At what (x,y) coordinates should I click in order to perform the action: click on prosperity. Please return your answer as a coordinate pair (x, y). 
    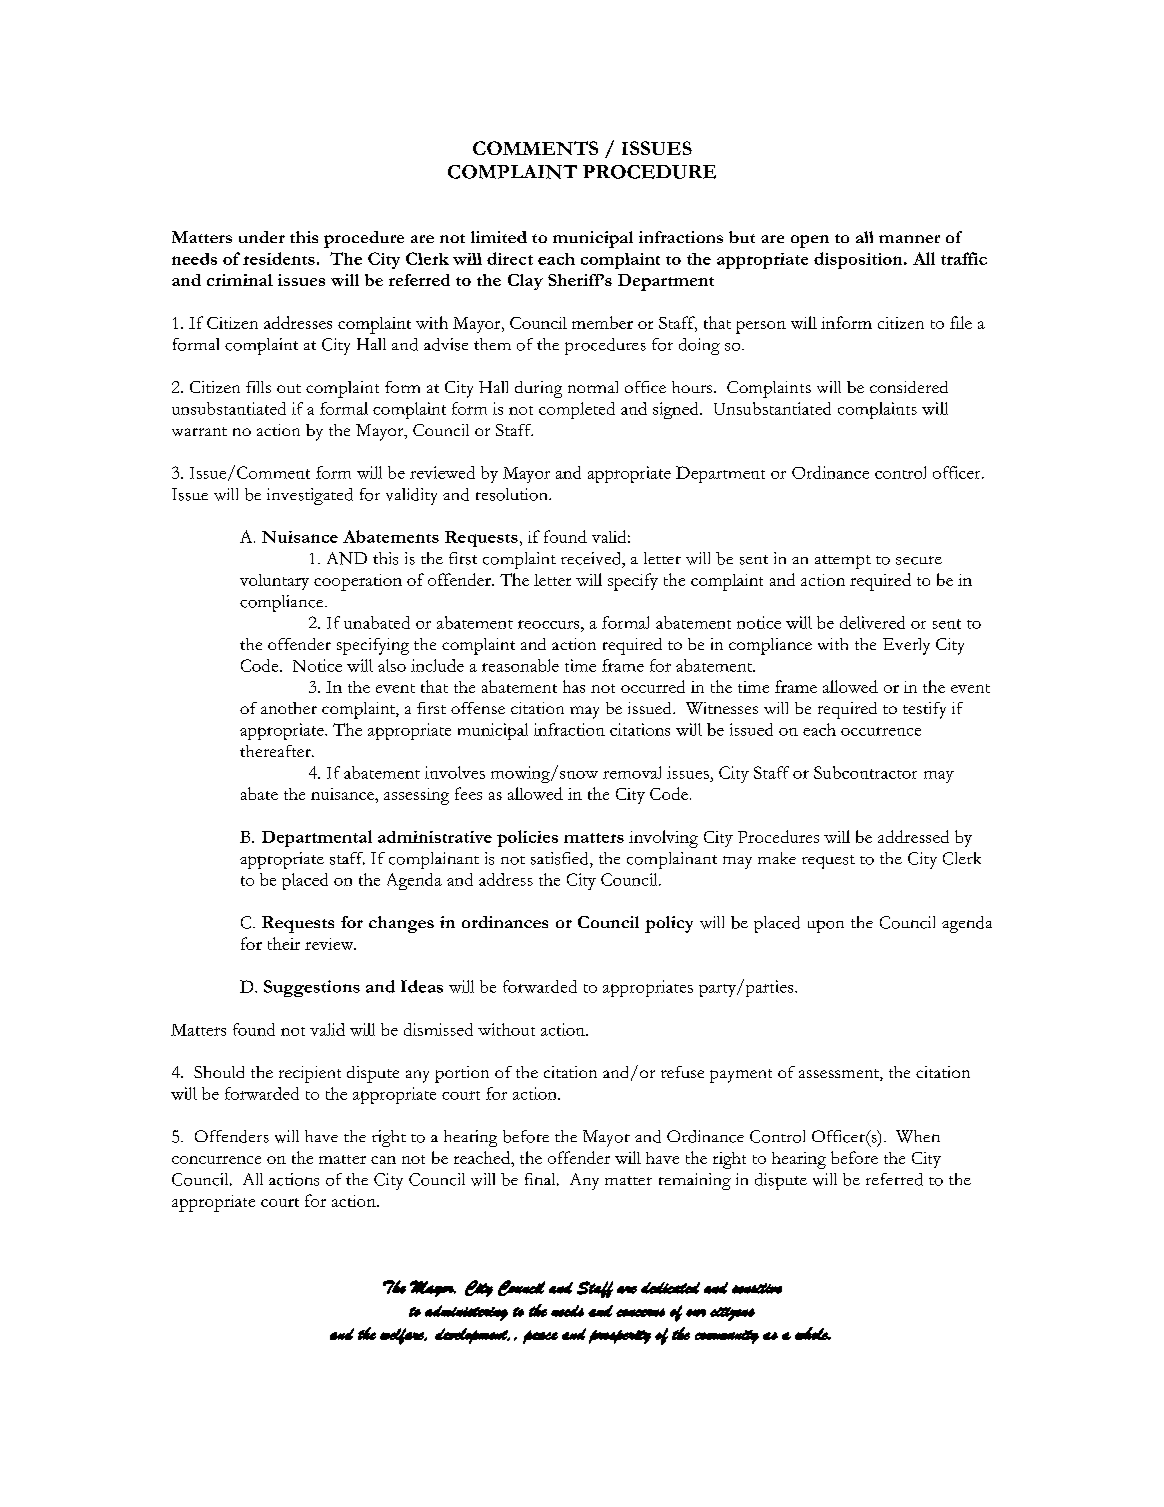
    Looking at the image, I should click on (620, 1337).
